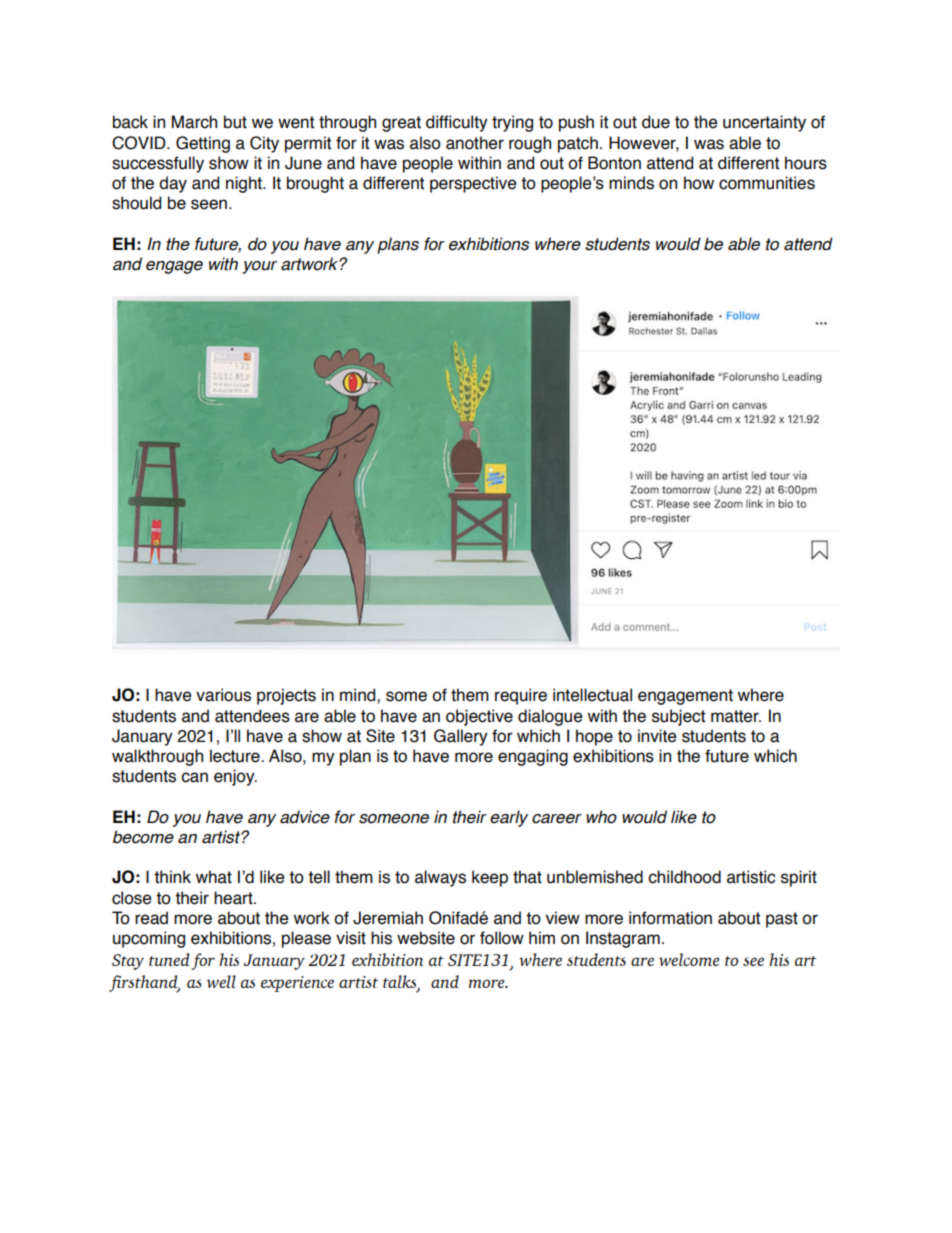 The height and width of the image is (1233, 952). What do you see at coordinates (221, 981) in the image?
I see `well` at bounding box center [221, 981].
